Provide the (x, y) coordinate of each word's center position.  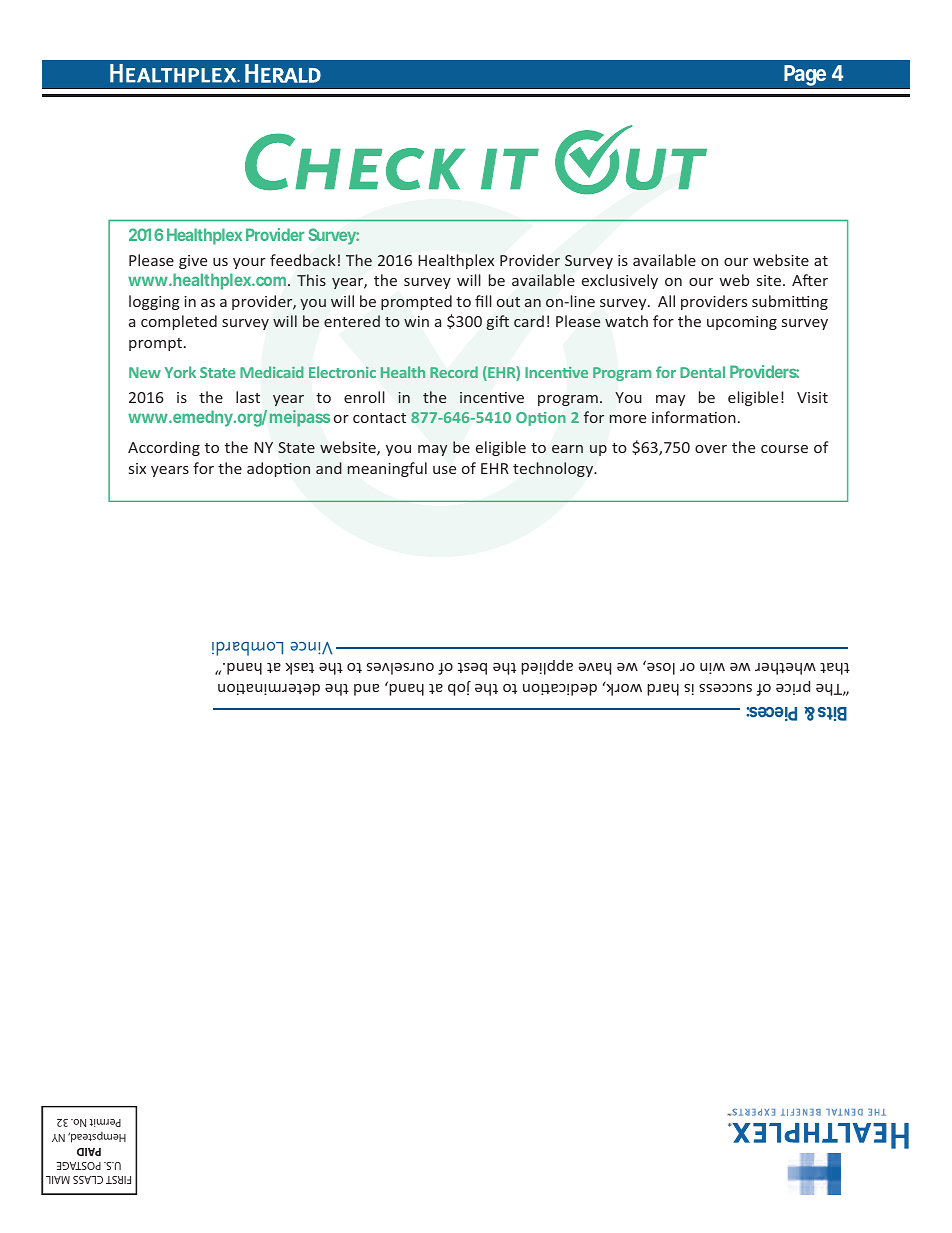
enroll (364, 397)
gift (498, 322)
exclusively (620, 281)
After (810, 280)
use (444, 470)
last (248, 397)
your (249, 263)
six (137, 468)
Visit (812, 397)
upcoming (742, 323)
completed (179, 322)
